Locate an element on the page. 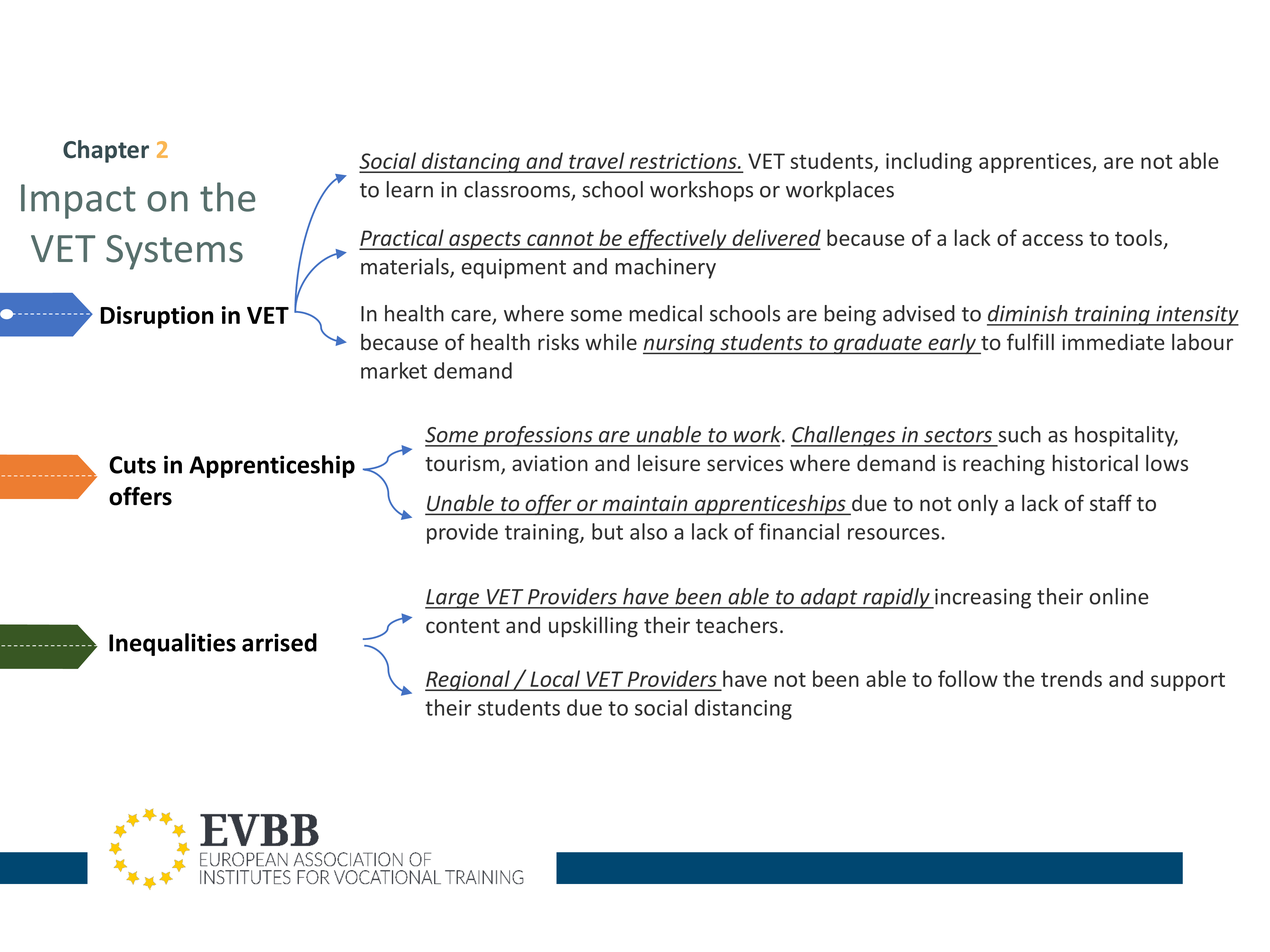  Cuts is located at coordinates (132, 465).
